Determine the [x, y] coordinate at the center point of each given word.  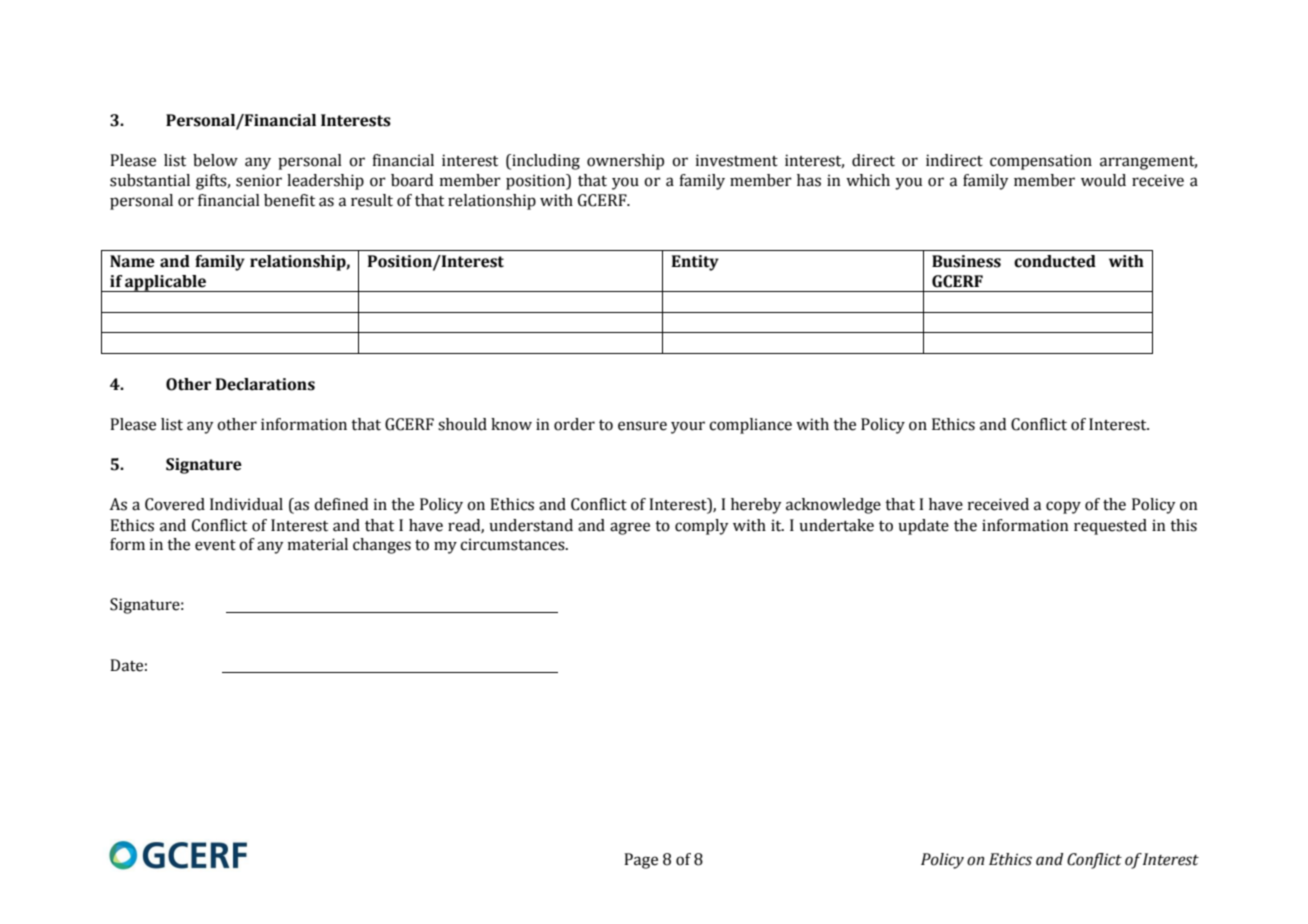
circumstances [513, 544]
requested [1110, 527]
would [1103, 180]
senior [259, 180]
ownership [625, 162]
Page [641, 861]
